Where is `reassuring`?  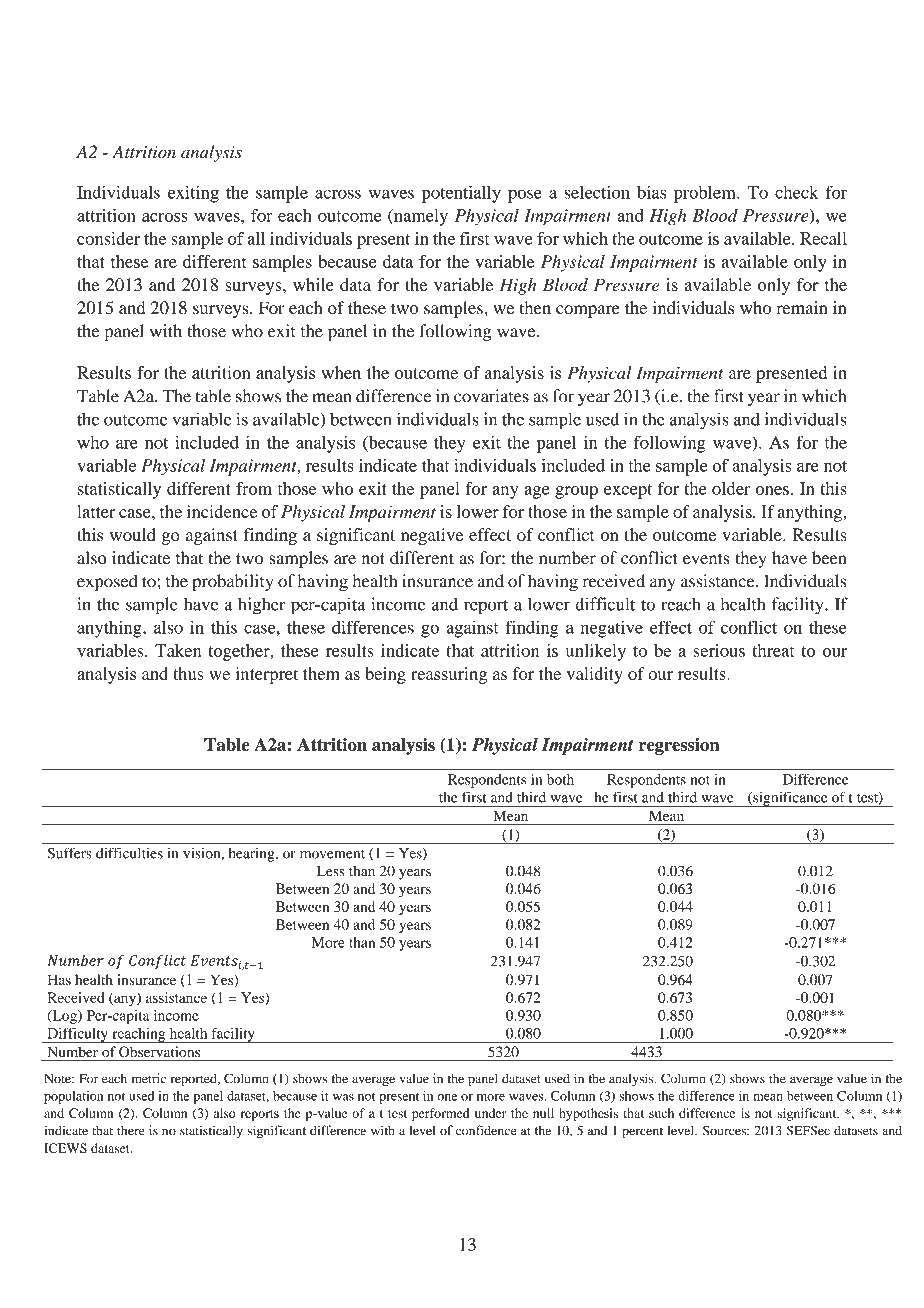 reassuring is located at coordinates (449, 675).
